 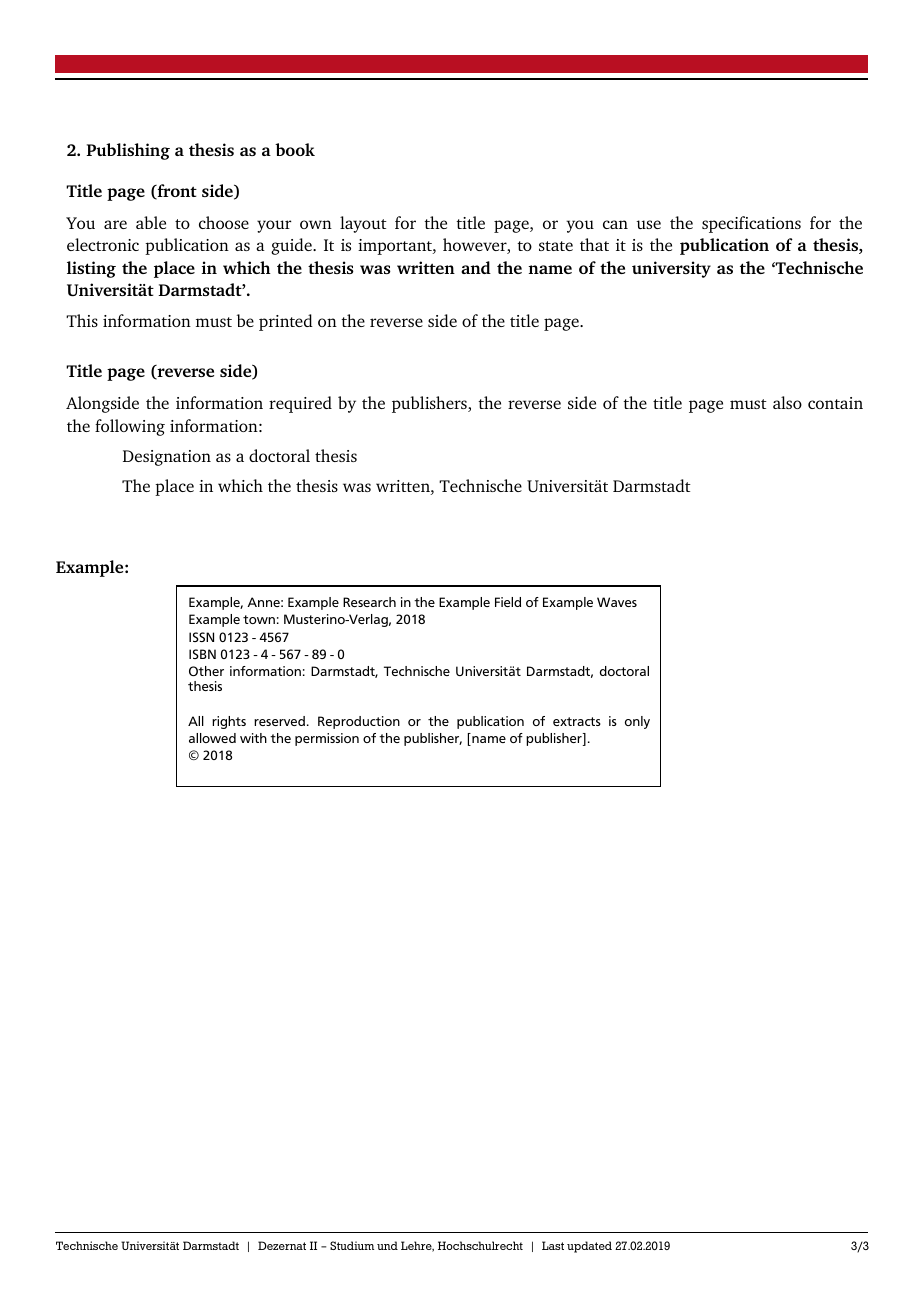 I want to click on specifications, so click(x=751, y=224).
